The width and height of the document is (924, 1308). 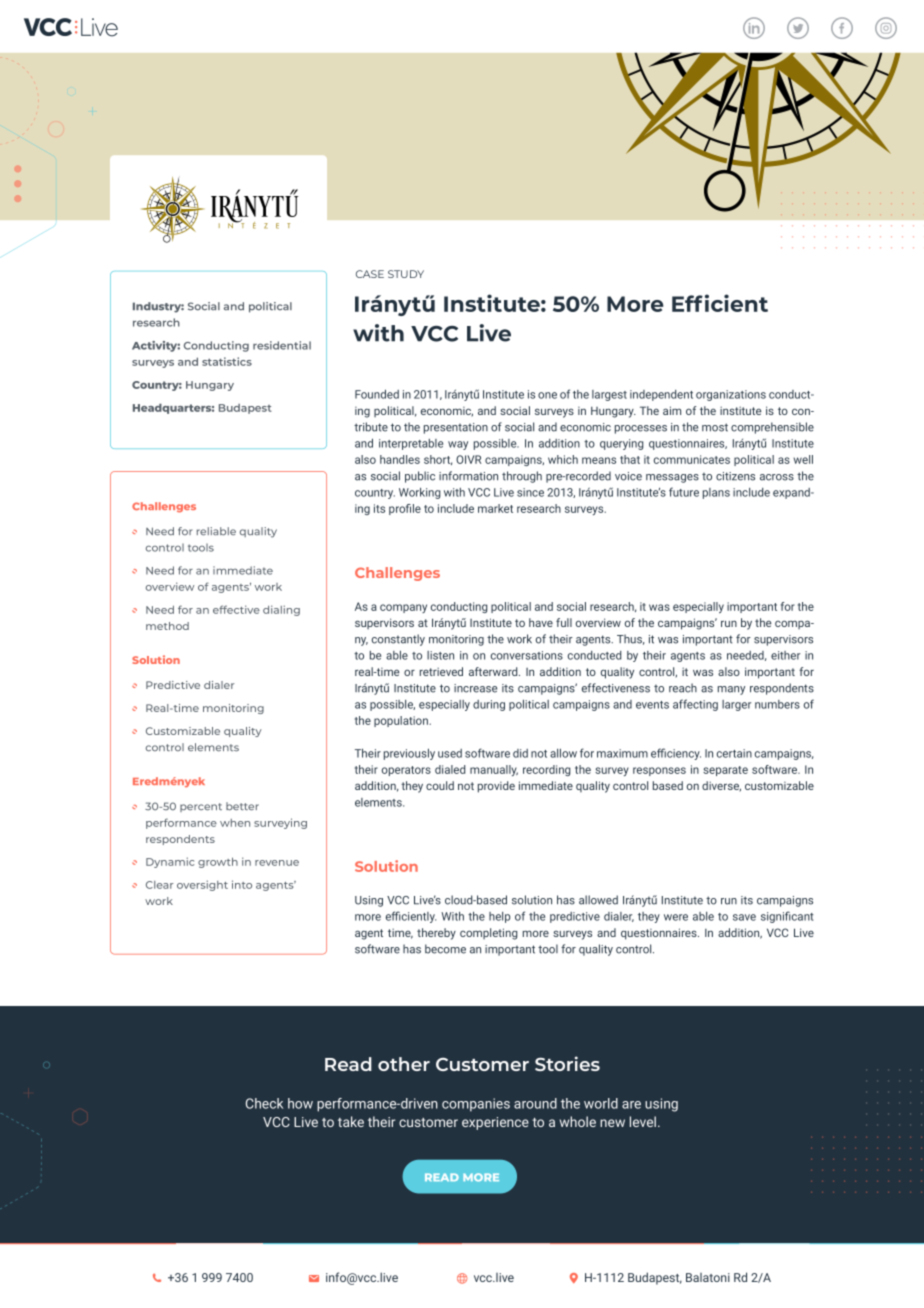 I want to click on organizations, so click(x=731, y=395).
